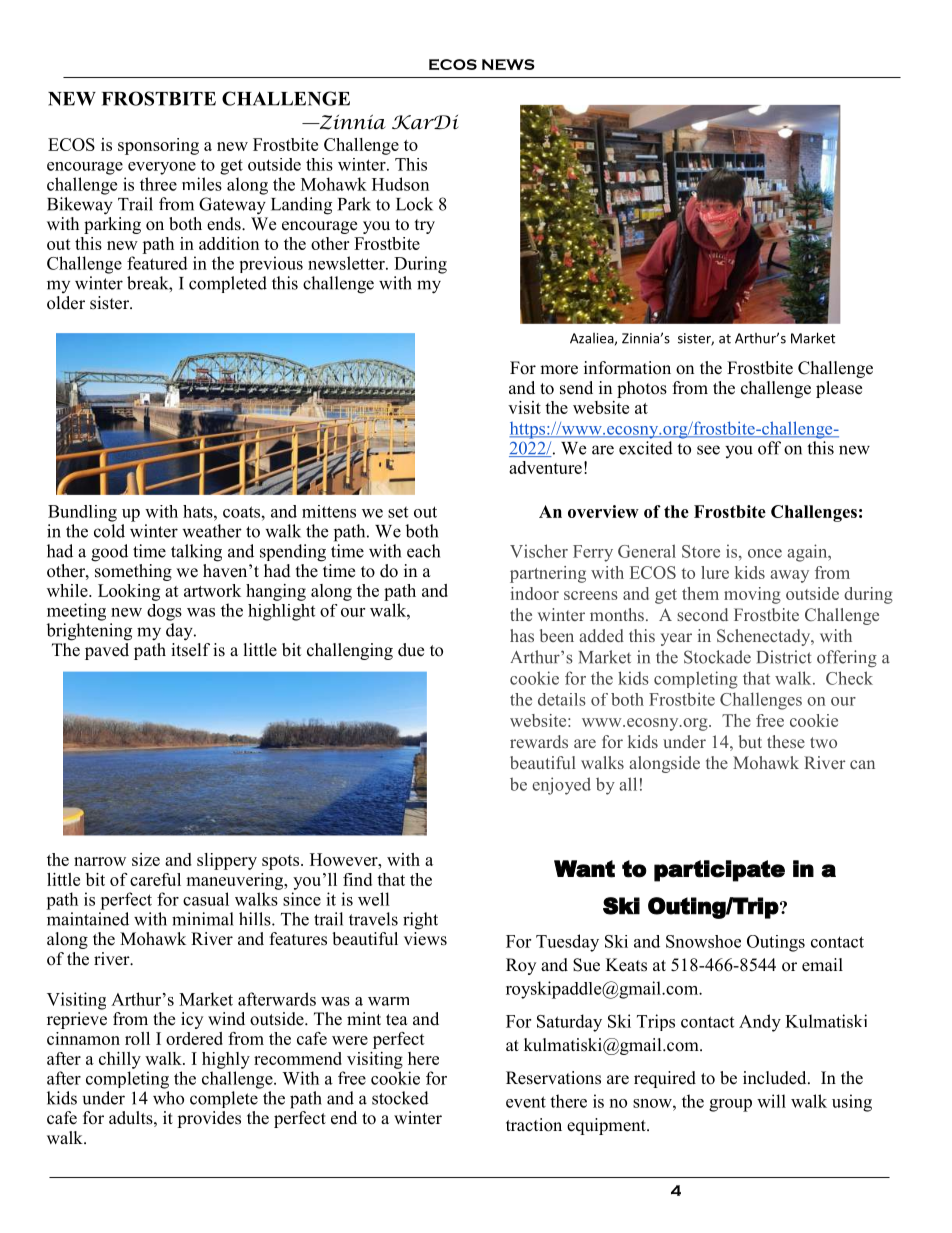  Describe the element at coordinates (162, 168) in the image. I see `everyone` at that location.
